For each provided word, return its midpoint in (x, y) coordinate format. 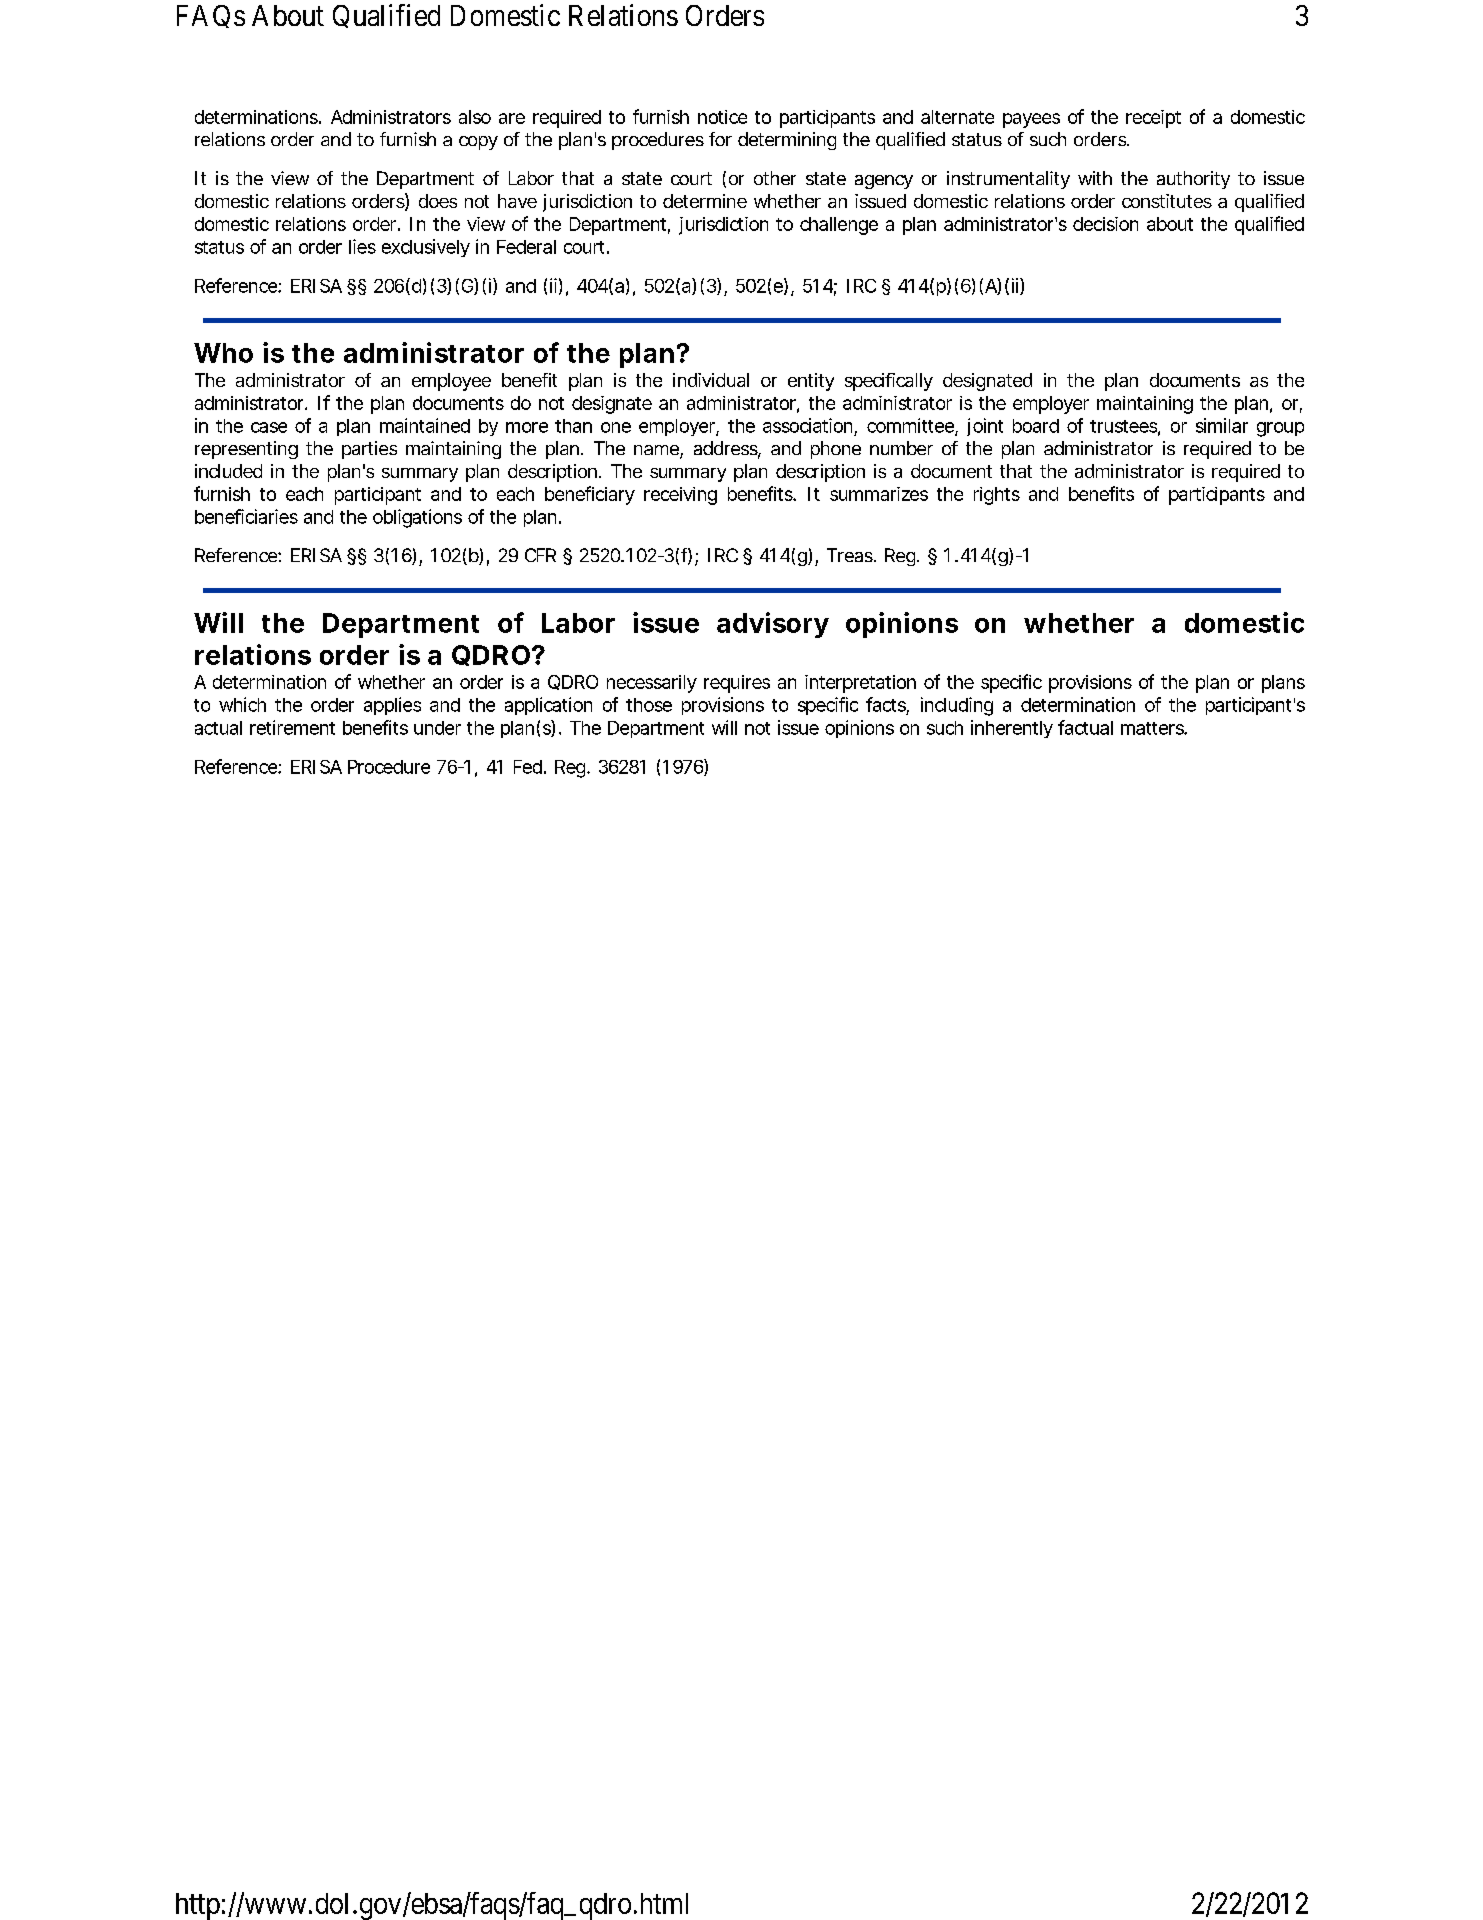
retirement (292, 727)
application (548, 706)
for (720, 139)
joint (985, 427)
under (437, 728)
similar (1222, 425)
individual (711, 380)
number (901, 448)
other (775, 178)
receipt (1153, 119)
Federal (526, 247)
